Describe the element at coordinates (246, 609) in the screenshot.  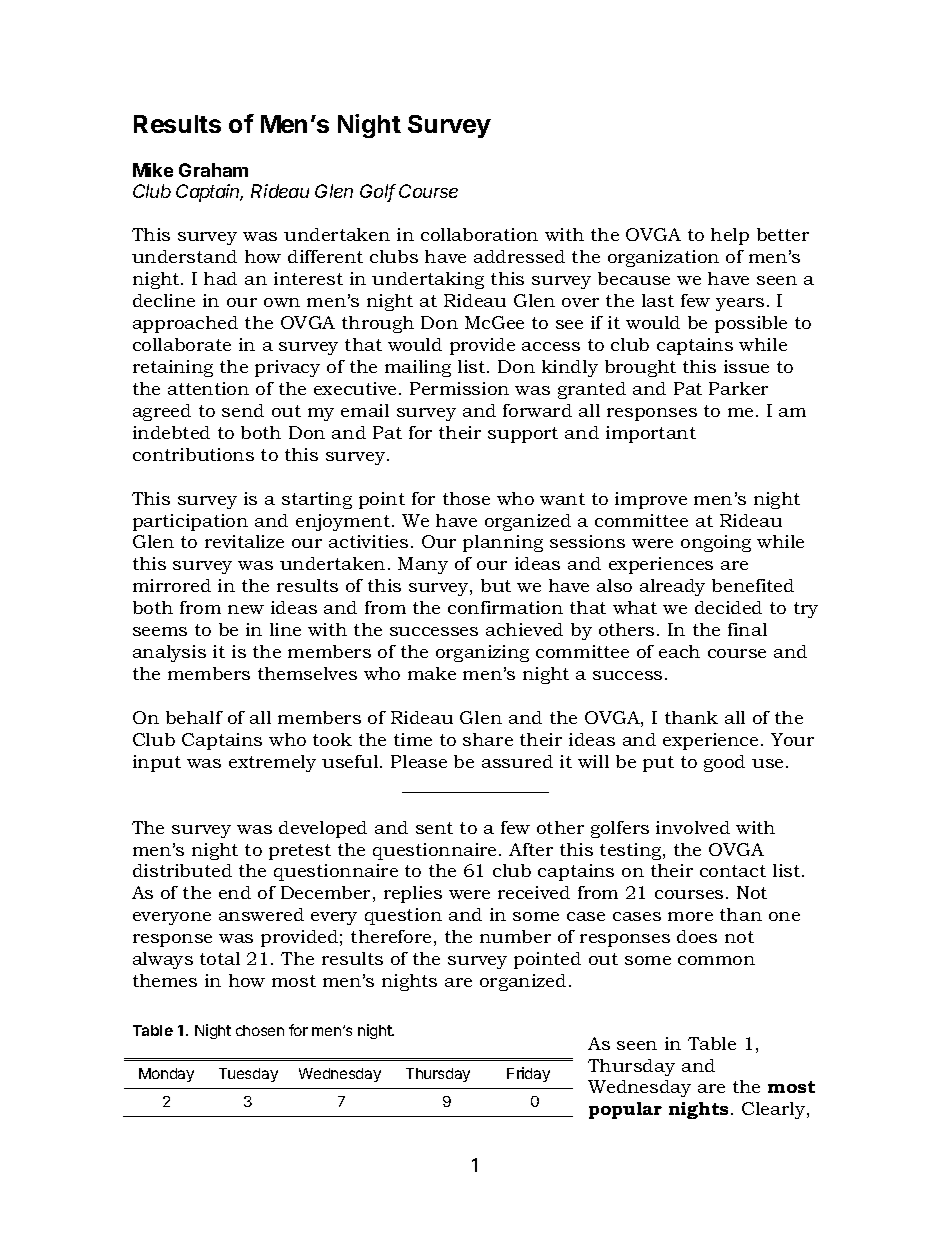
I see `new` at that location.
